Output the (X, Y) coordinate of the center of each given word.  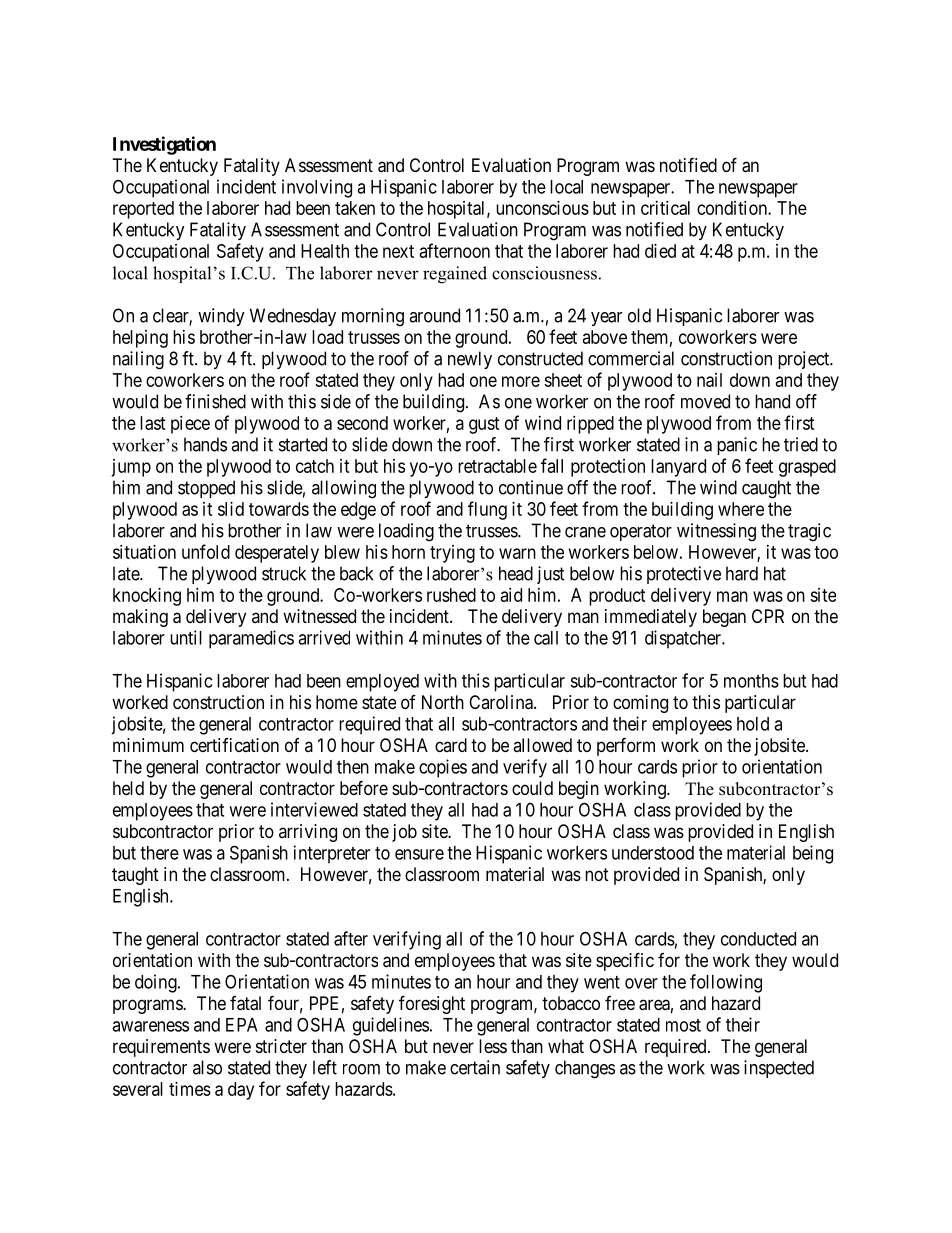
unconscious (542, 208)
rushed (451, 595)
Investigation (164, 145)
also (207, 1067)
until (186, 637)
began (724, 618)
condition (733, 208)
